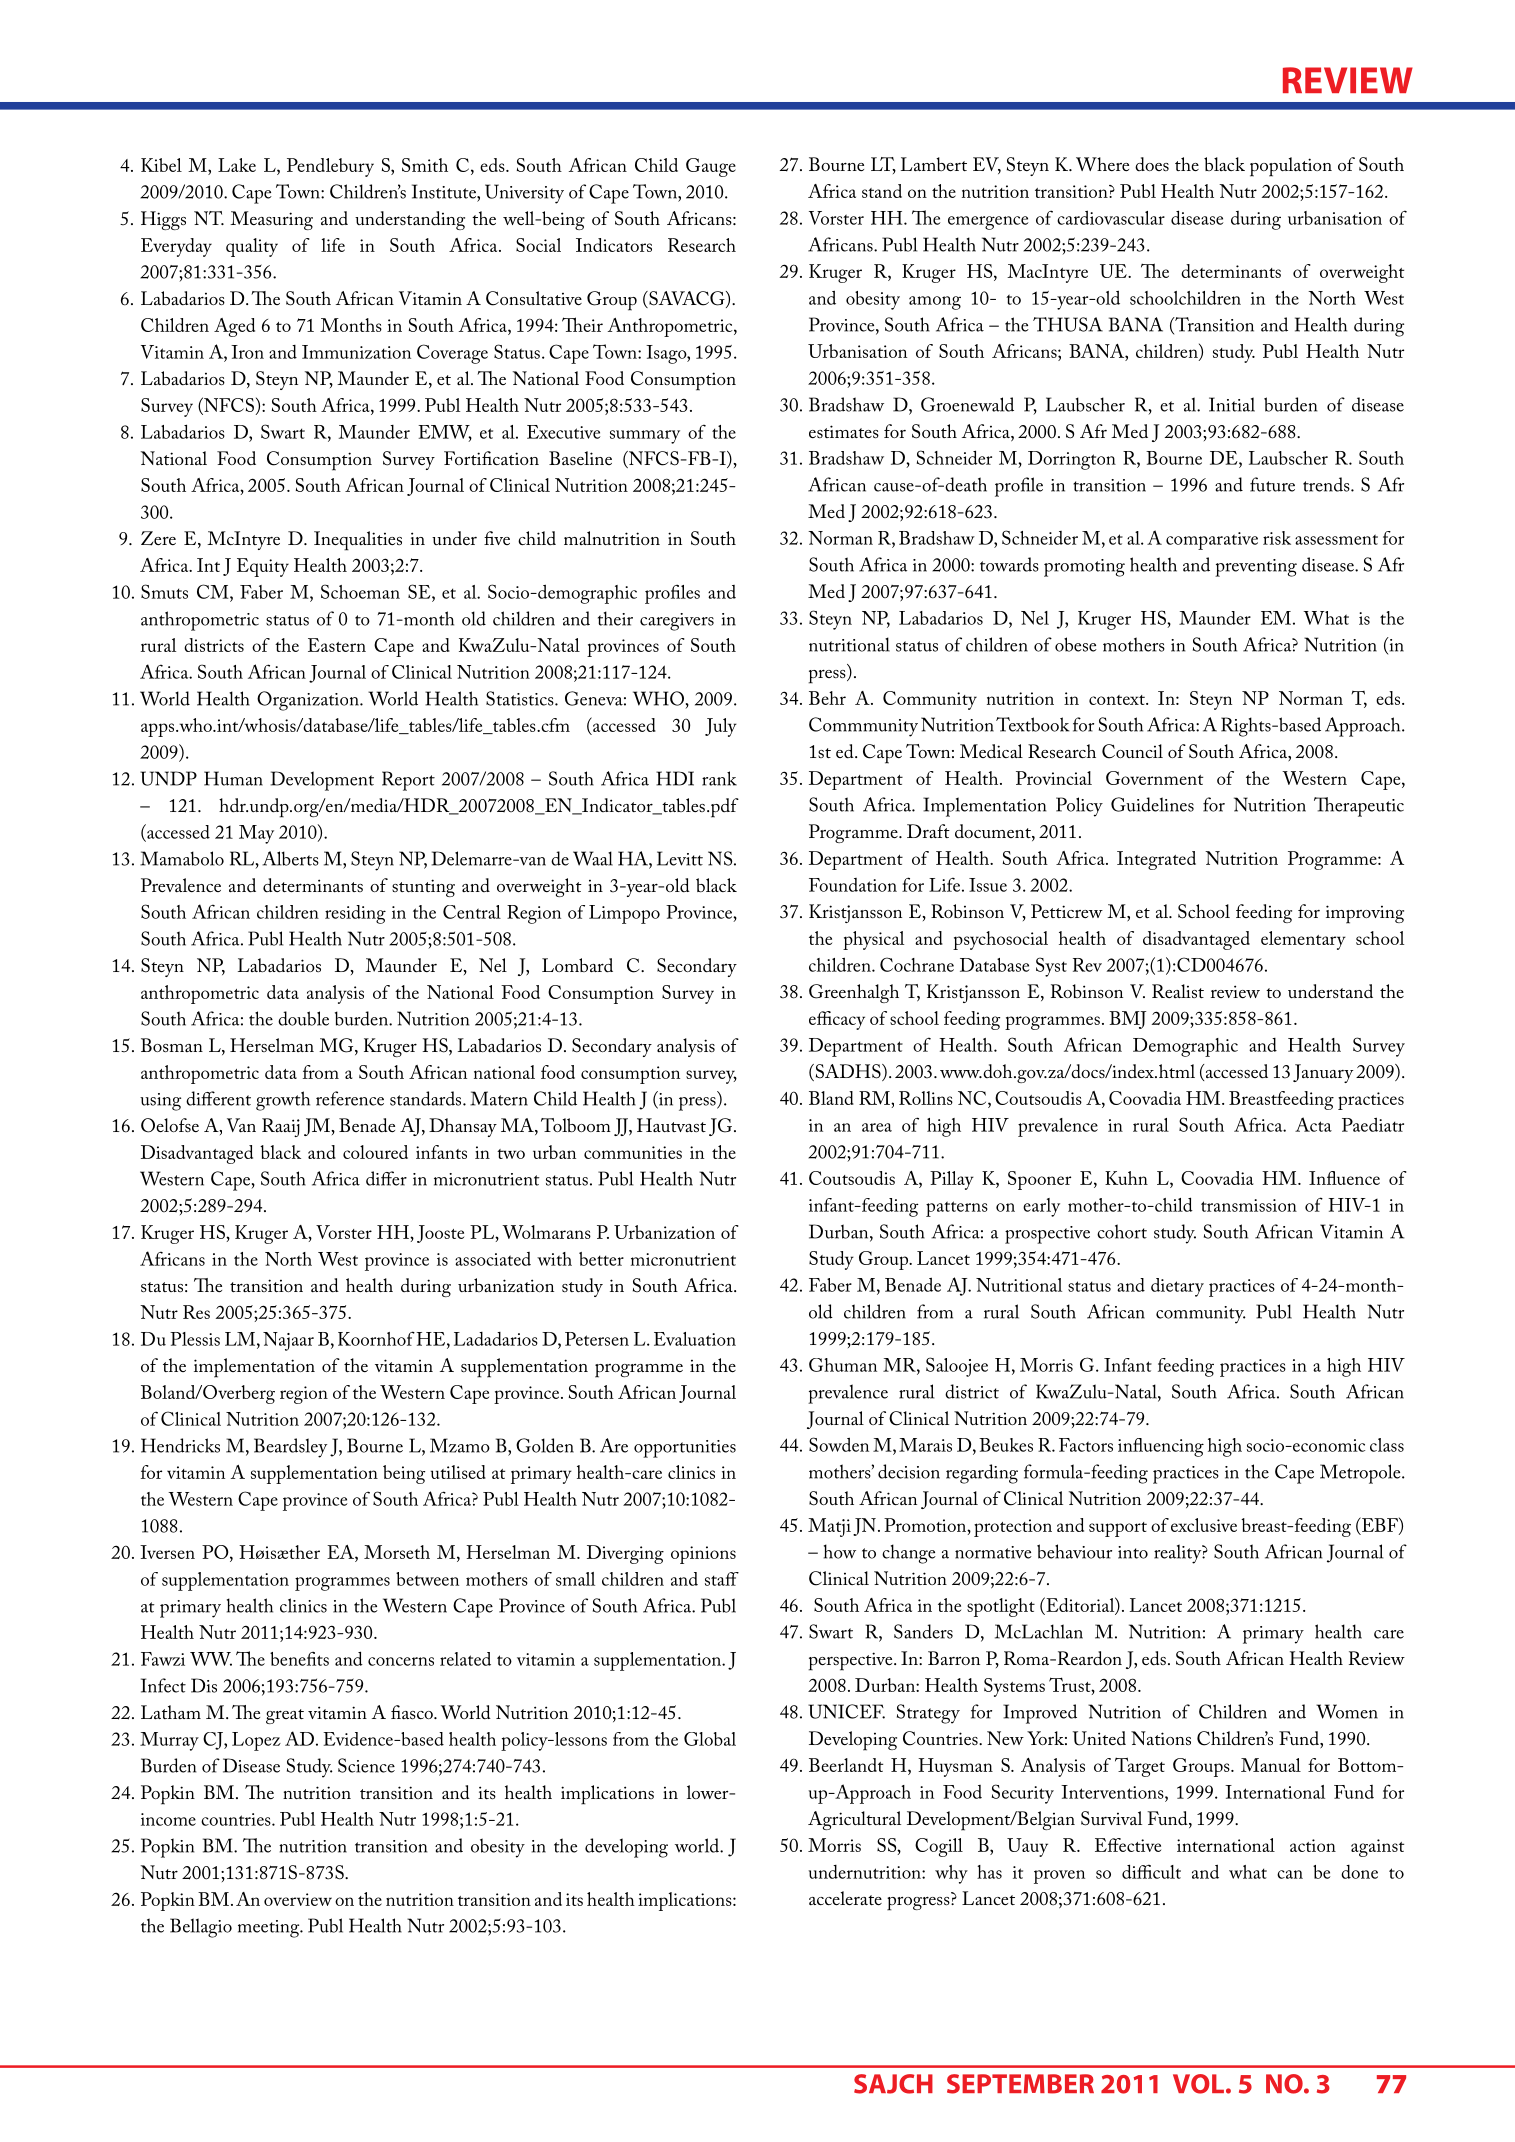 This image has height=2142, width=1515. Describe the element at coordinates (1161, 1447) in the image. I see `influencing` at that location.
